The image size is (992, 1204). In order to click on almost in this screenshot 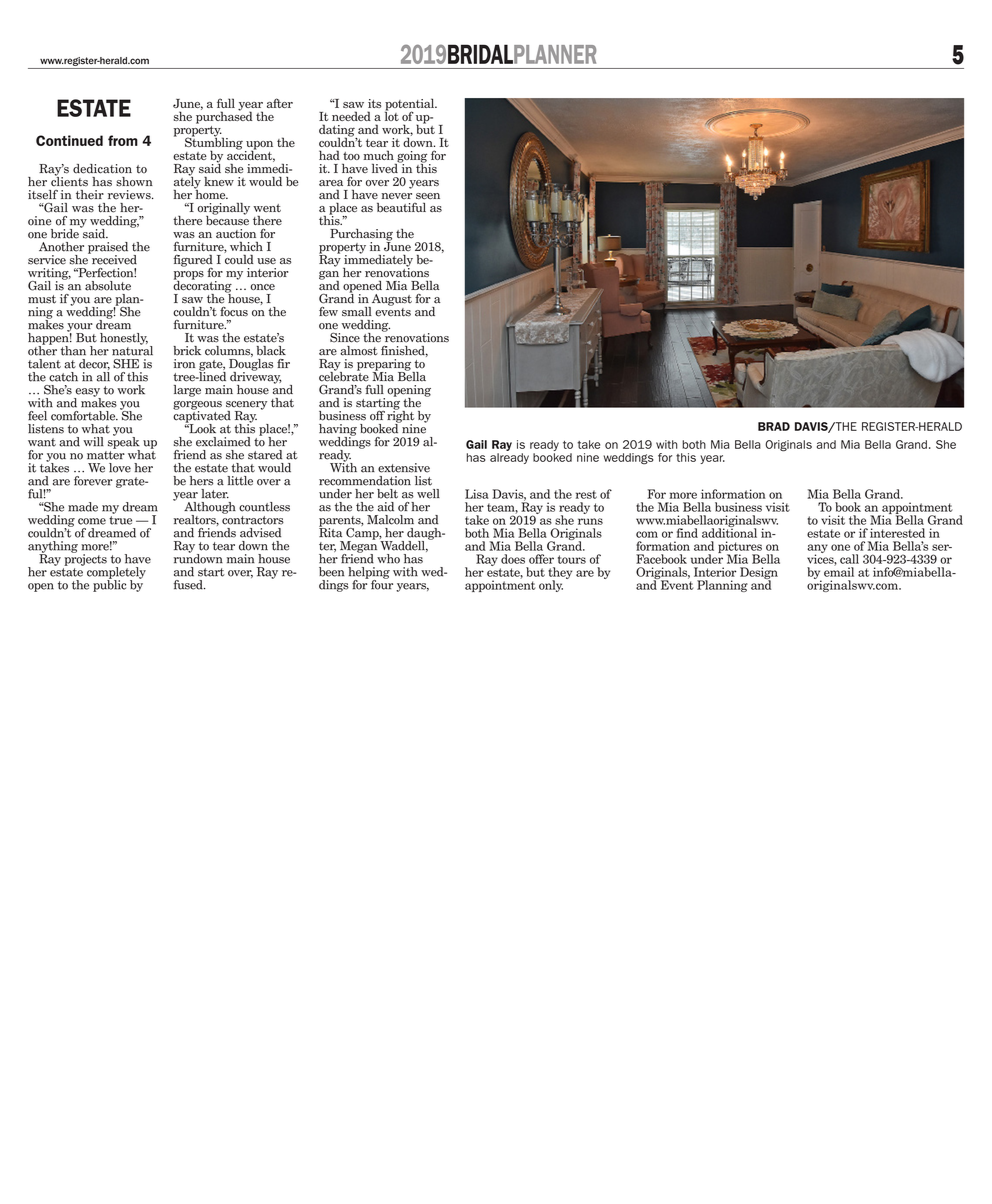, I will do `click(359, 351)`.
